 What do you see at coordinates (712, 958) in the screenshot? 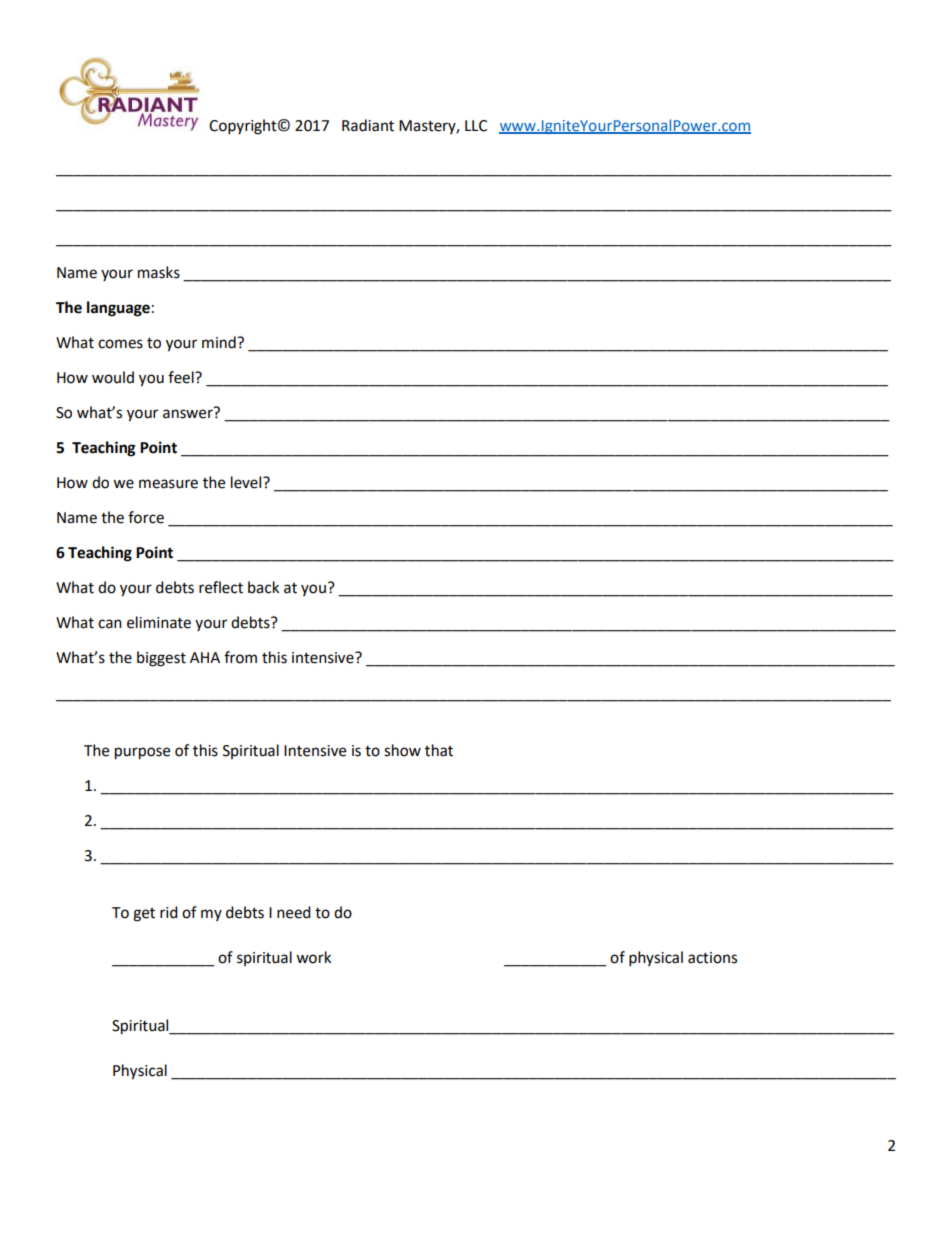
I see `actions` at bounding box center [712, 958].
